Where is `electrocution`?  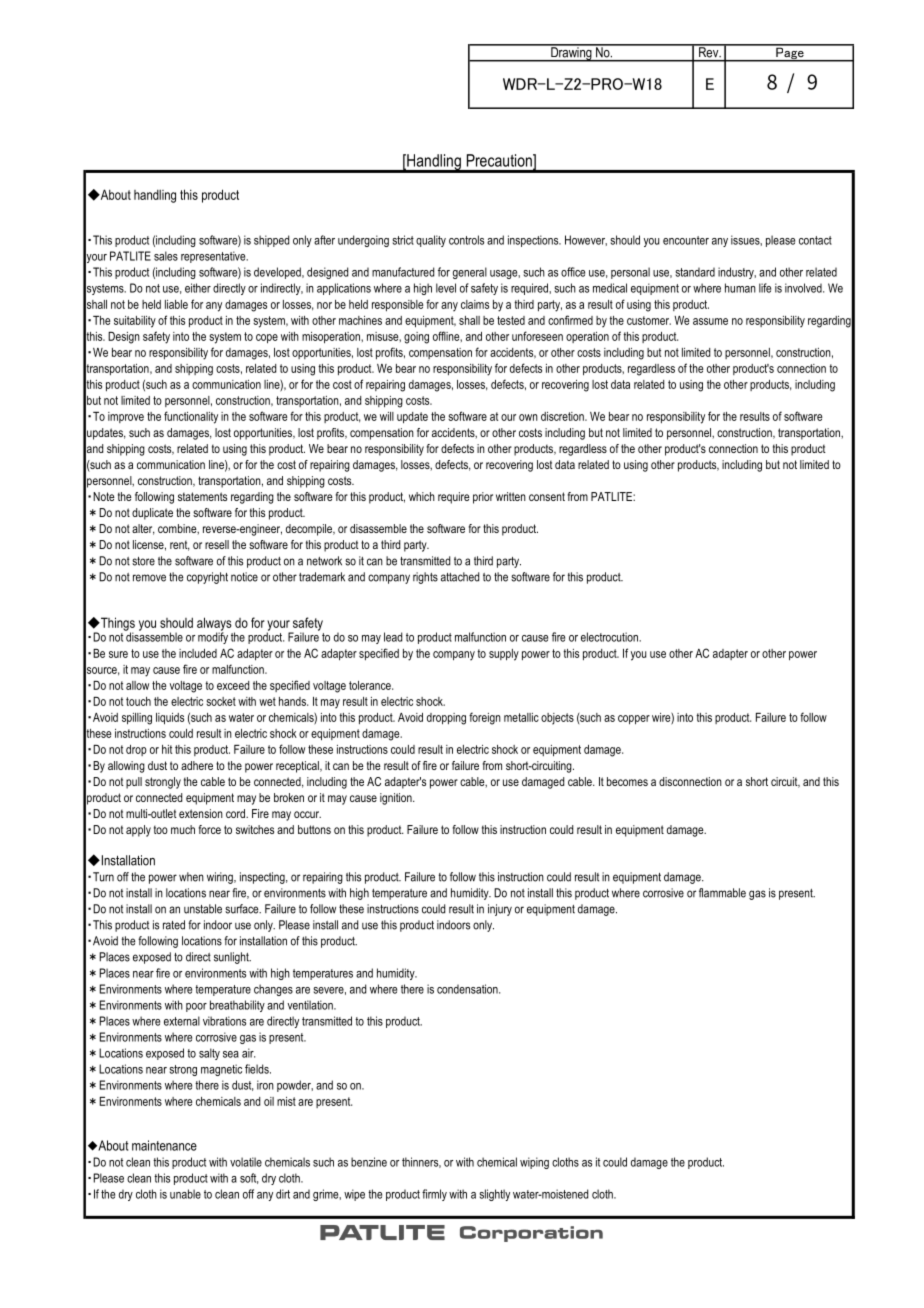
electrocution is located at coordinates (610, 637).
